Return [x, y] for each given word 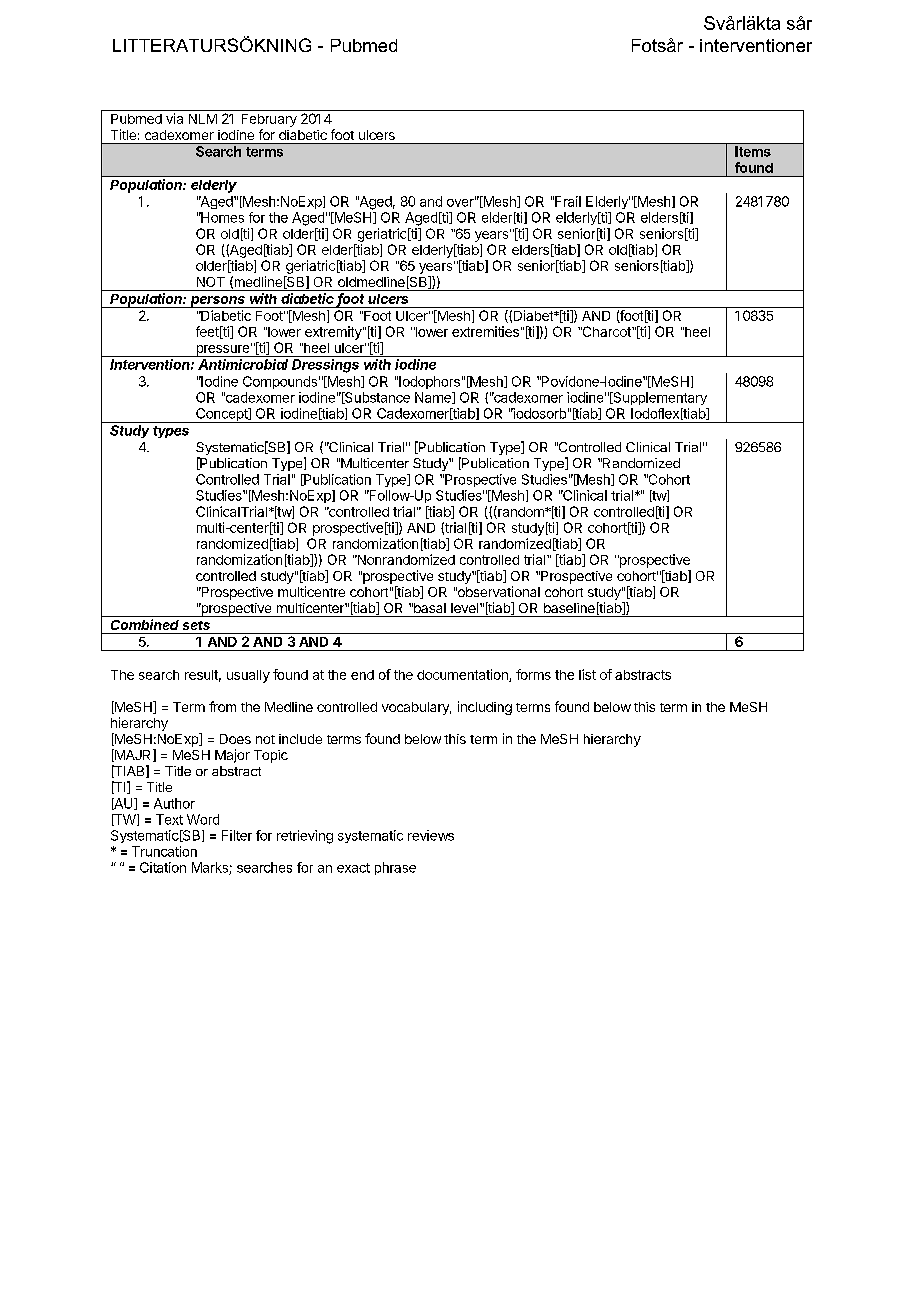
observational [498, 591]
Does [235, 739]
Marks [211, 868]
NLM [203, 119]
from [222, 706]
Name [434, 398]
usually [248, 676]
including [485, 708]
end [362, 675]
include [300, 739]
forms [533, 674]
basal [429, 608]
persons [218, 302]
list [587, 674]
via [174, 118]
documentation [463, 675]
